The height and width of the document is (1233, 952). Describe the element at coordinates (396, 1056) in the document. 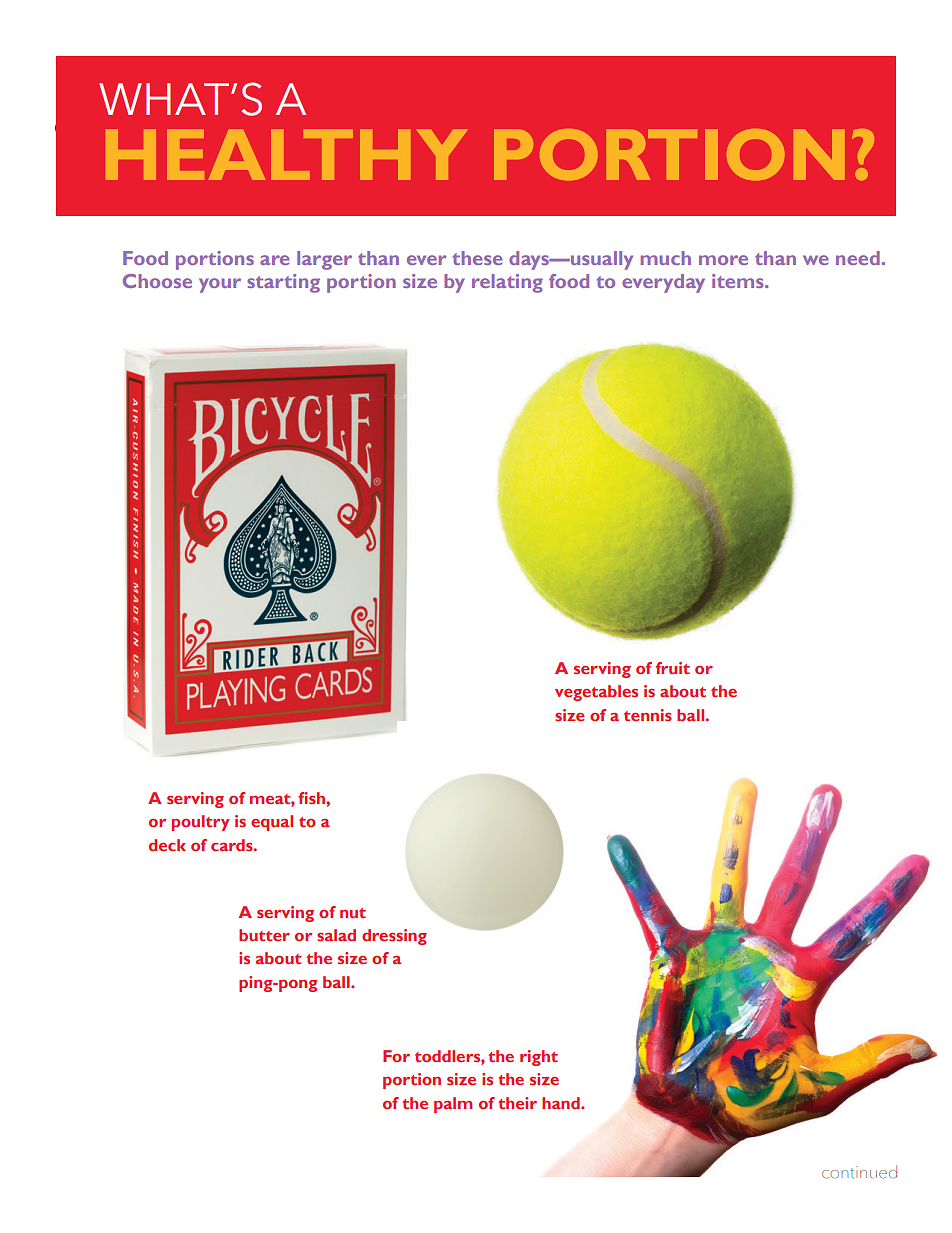

I see `For` at that location.
